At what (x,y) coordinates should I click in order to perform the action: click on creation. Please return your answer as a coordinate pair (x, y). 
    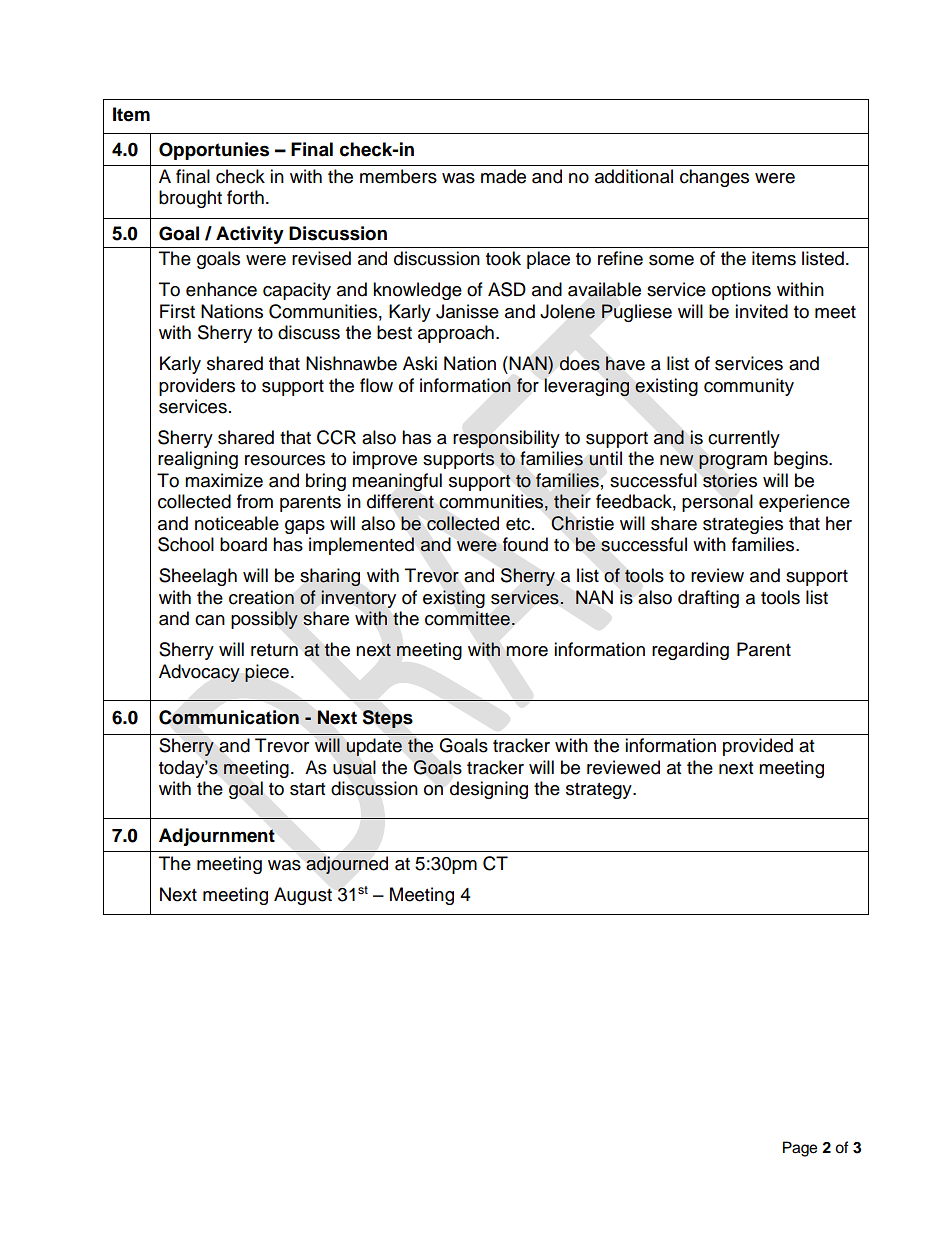
    Looking at the image, I should click on (261, 597).
